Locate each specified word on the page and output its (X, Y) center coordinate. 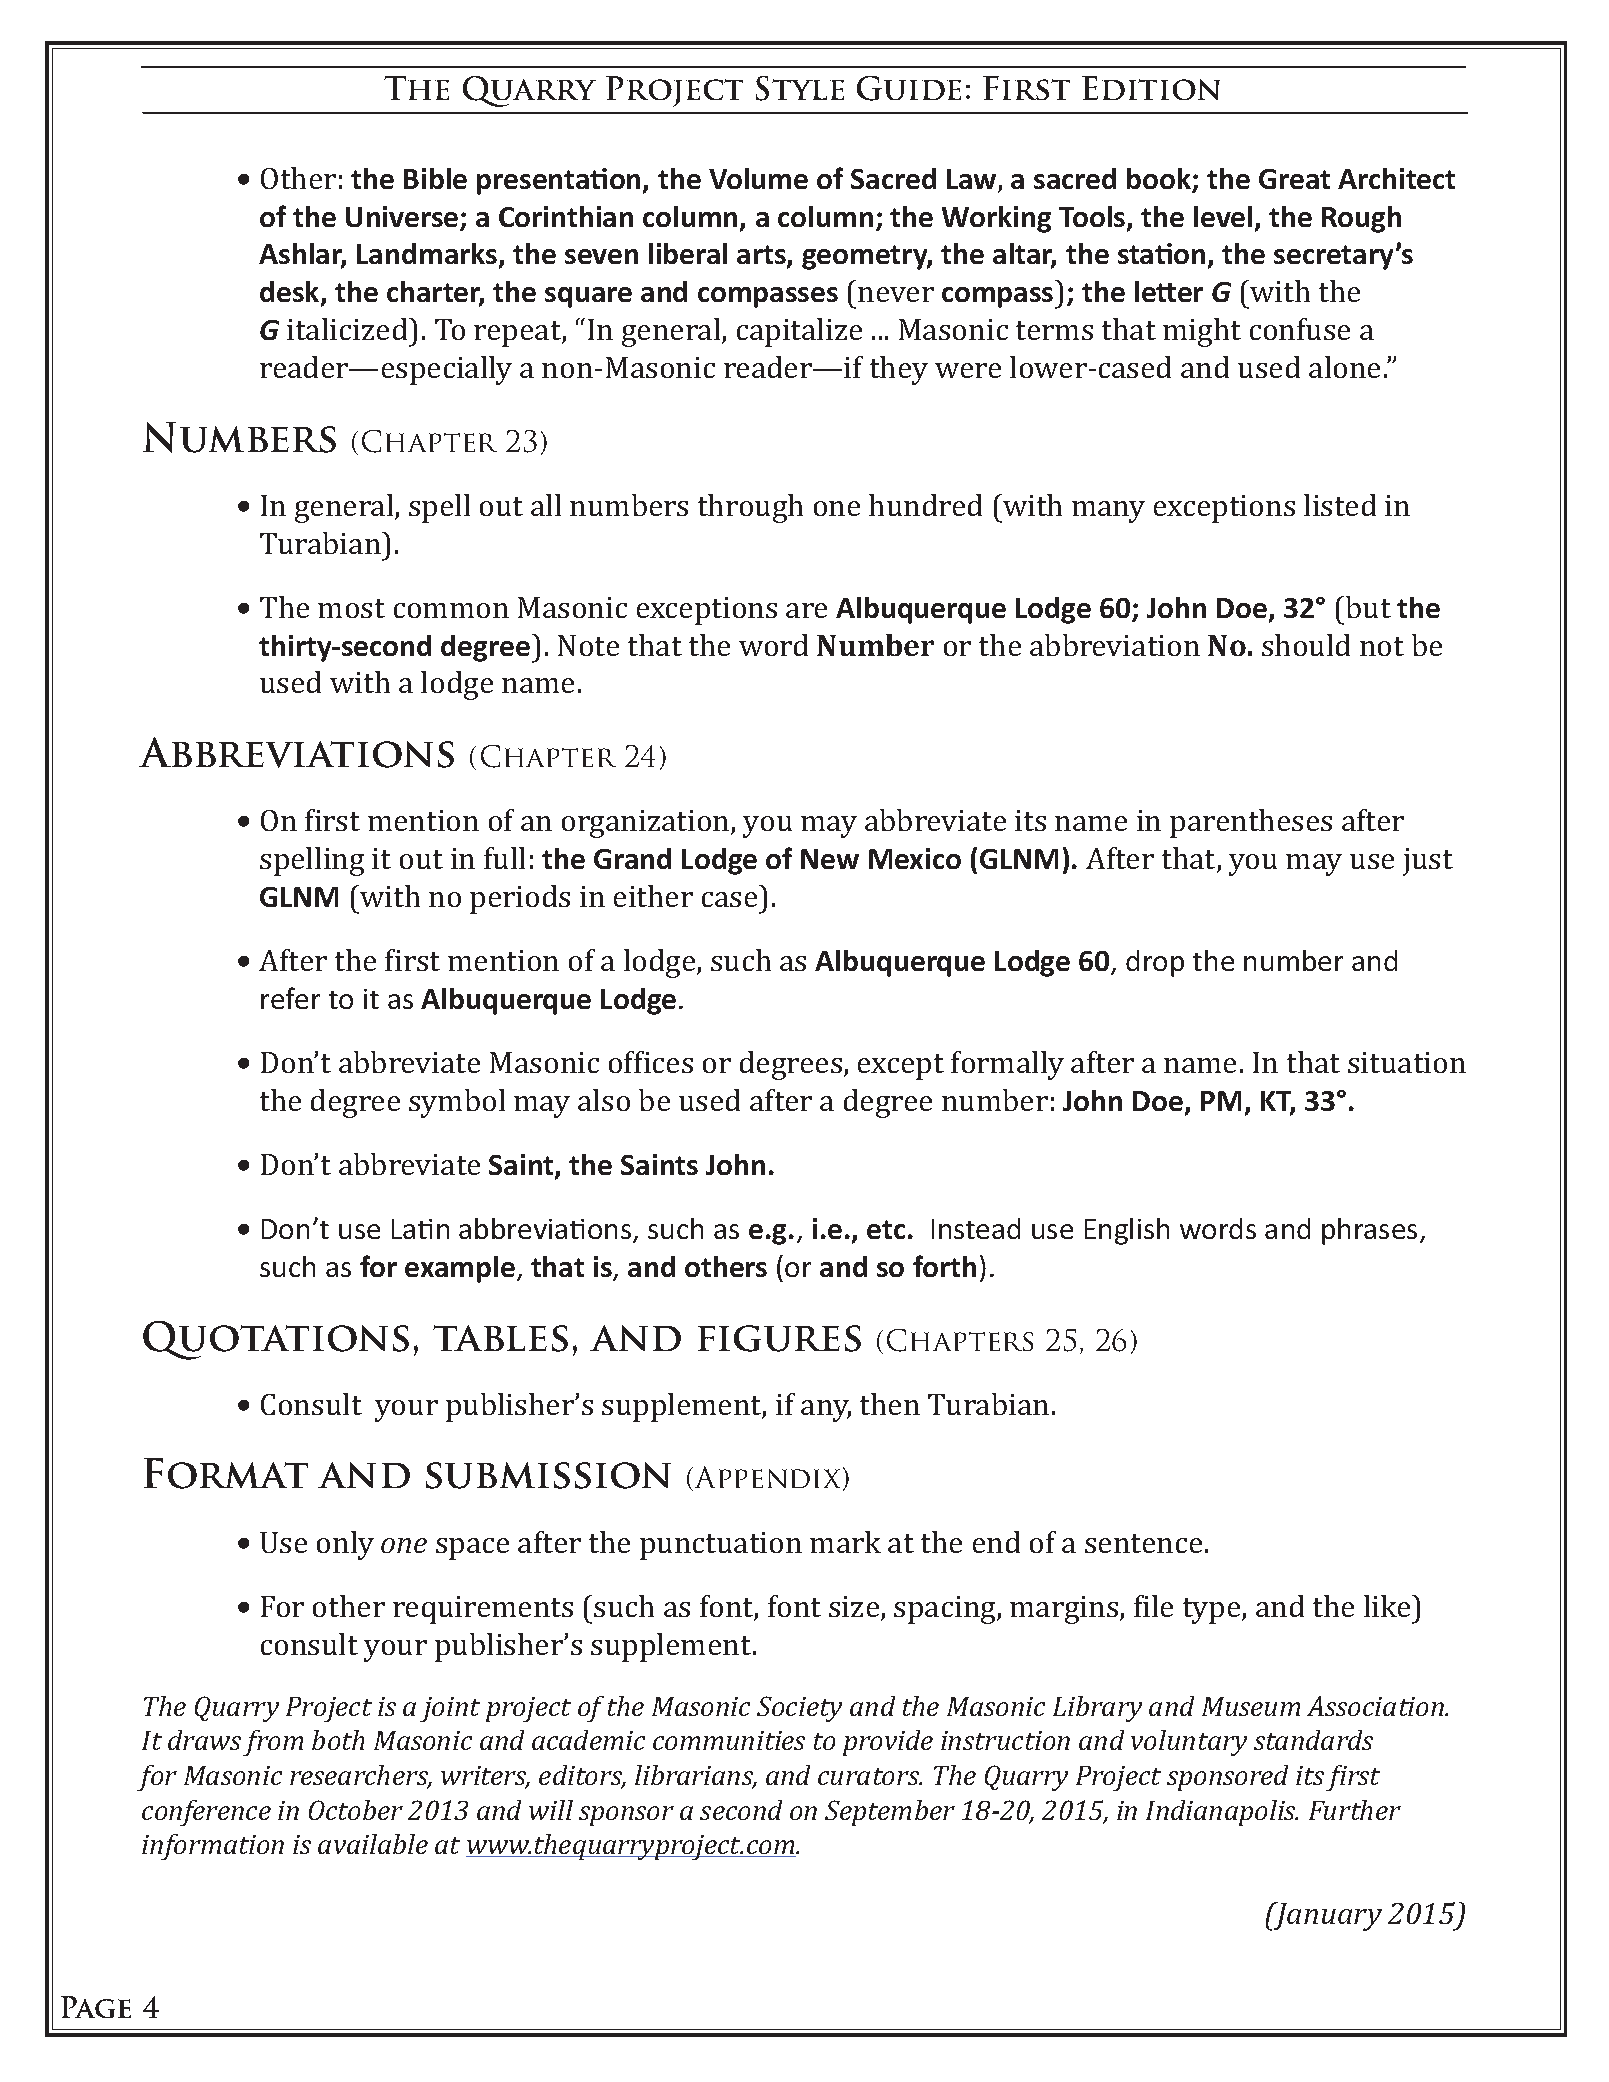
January (1327, 1916)
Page (96, 2007)
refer (290, 998)
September (890, 1813)
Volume (758, 178)
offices (651, 1062)
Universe (403, 218)
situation (1407, 1062)
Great (1294, 179)
